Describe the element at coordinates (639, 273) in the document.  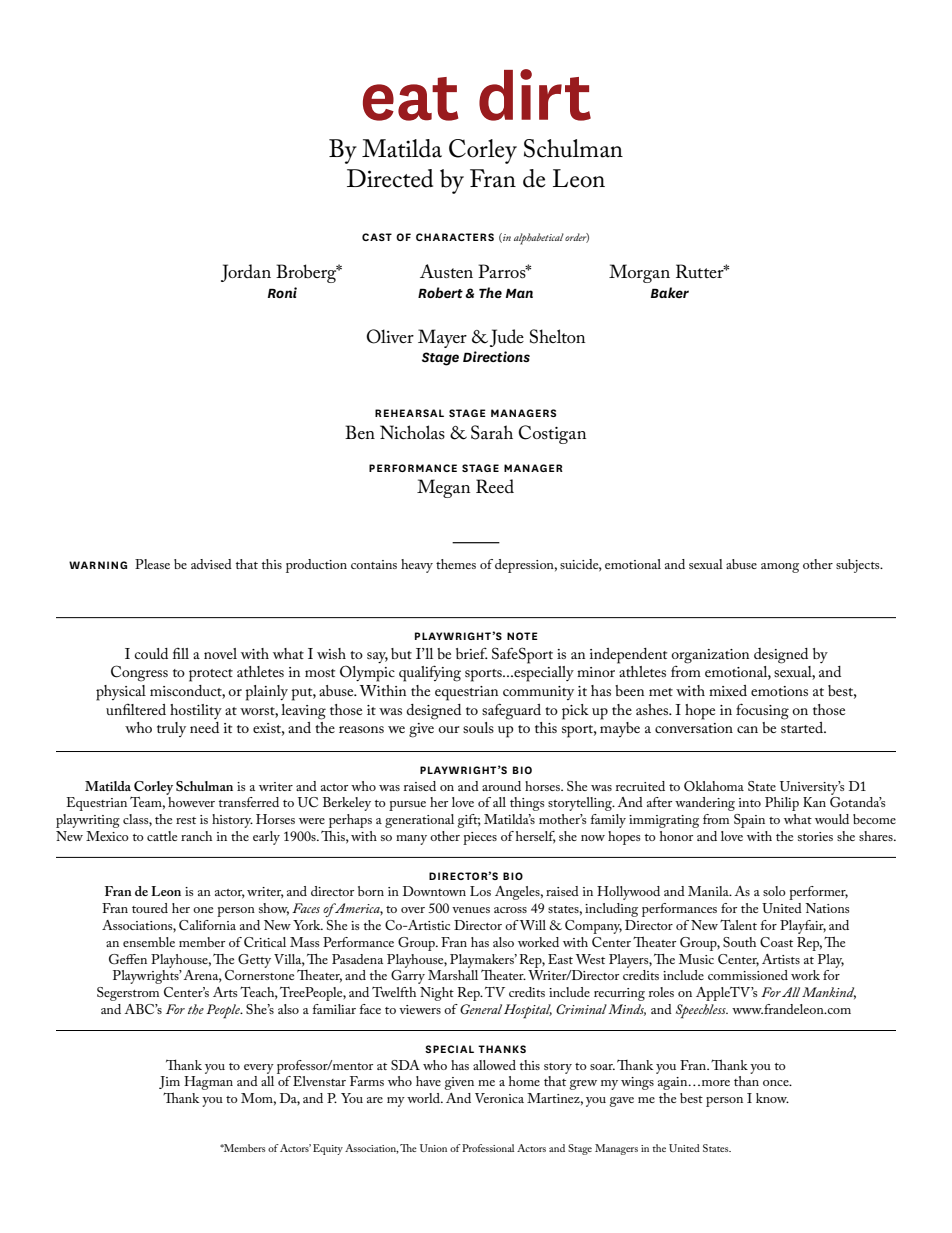
I see `Morgan` at that location.
